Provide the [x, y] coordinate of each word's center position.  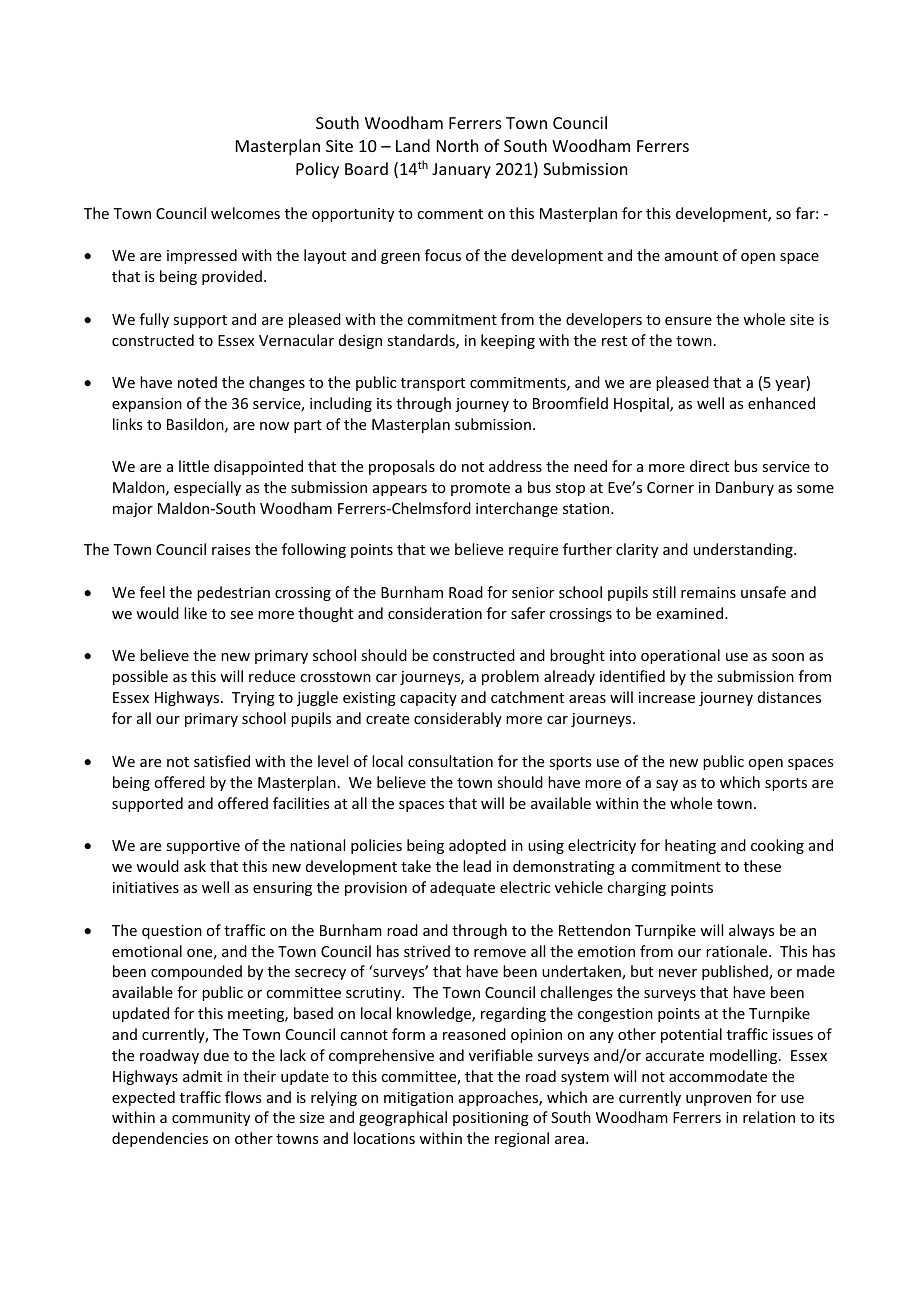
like [195, 613]
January [461, 171]
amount [691, 256]
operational [680, 656]
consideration [435, 613]
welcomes [245, 213]
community [211, 1119]
